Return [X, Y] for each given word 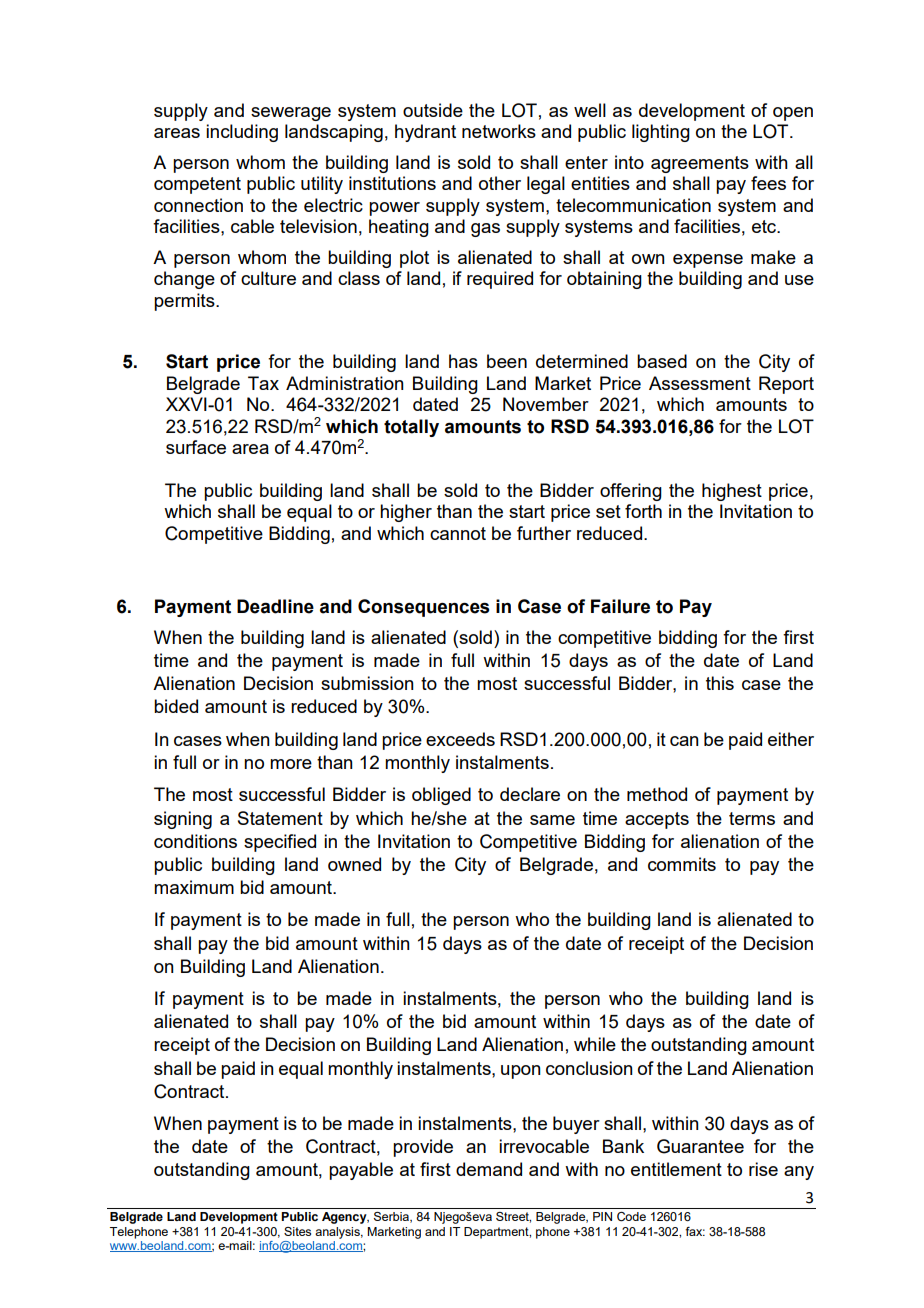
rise [763, 1169]
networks [499, 131]
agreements [700, 164]
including [242, 133]
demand [489, 1169]
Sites [297, 1231]
